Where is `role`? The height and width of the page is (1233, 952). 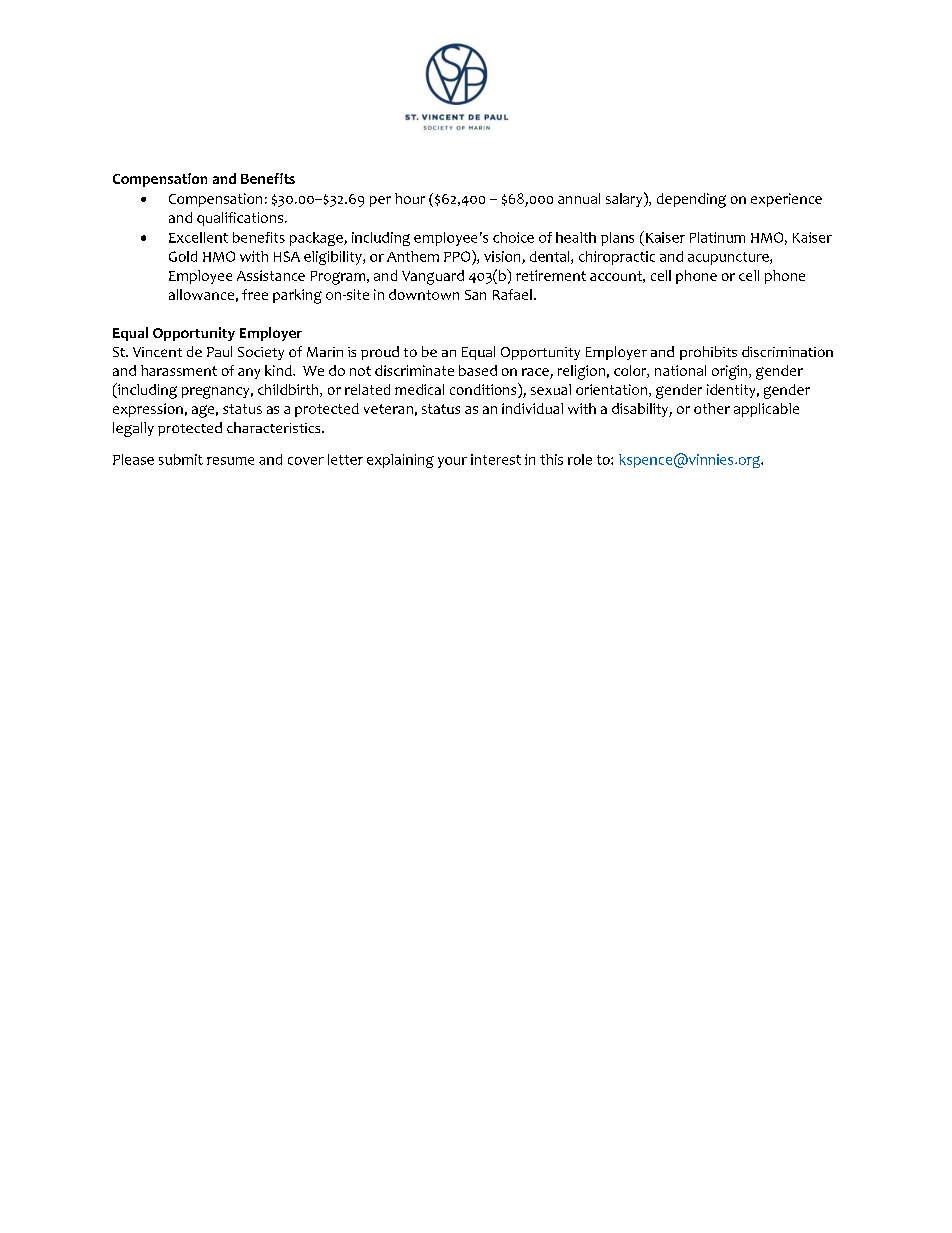 role is located at coordinates (580, 459).
